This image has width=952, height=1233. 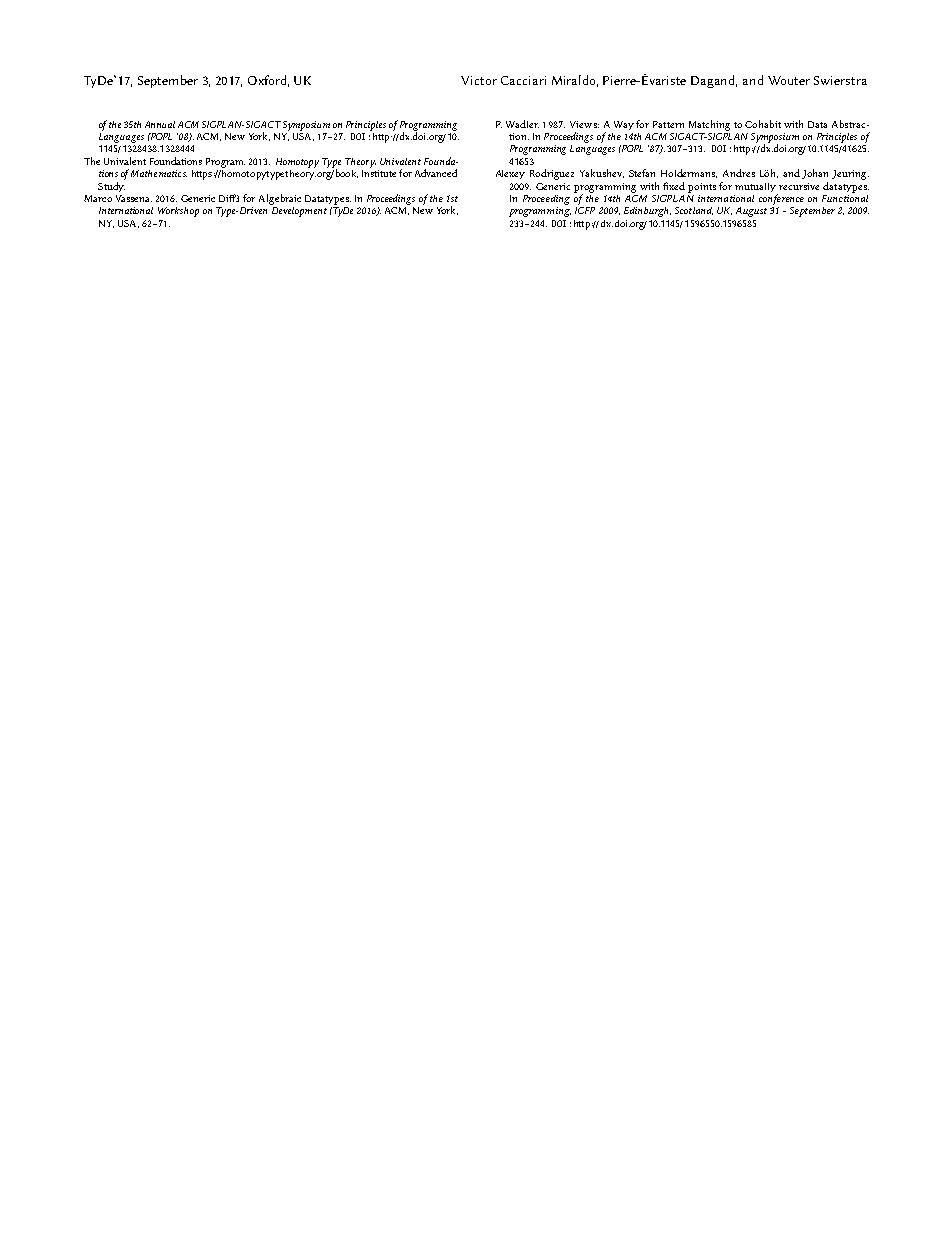 What do you see at coordinates (379, 173) in the image?
I see `Institute` at bounding box center [379, 173].
